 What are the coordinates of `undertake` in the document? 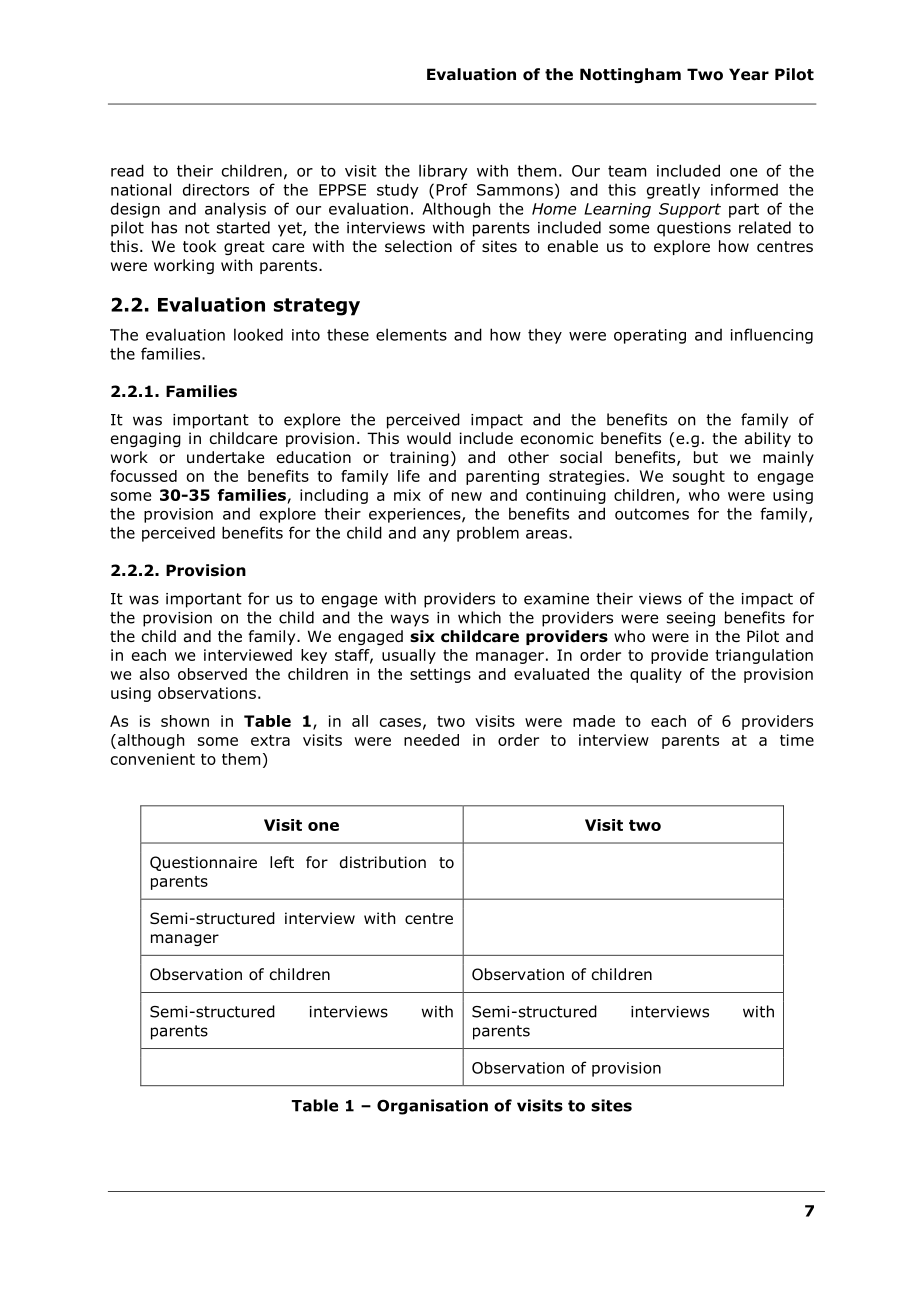 It's located at (225, 457).
